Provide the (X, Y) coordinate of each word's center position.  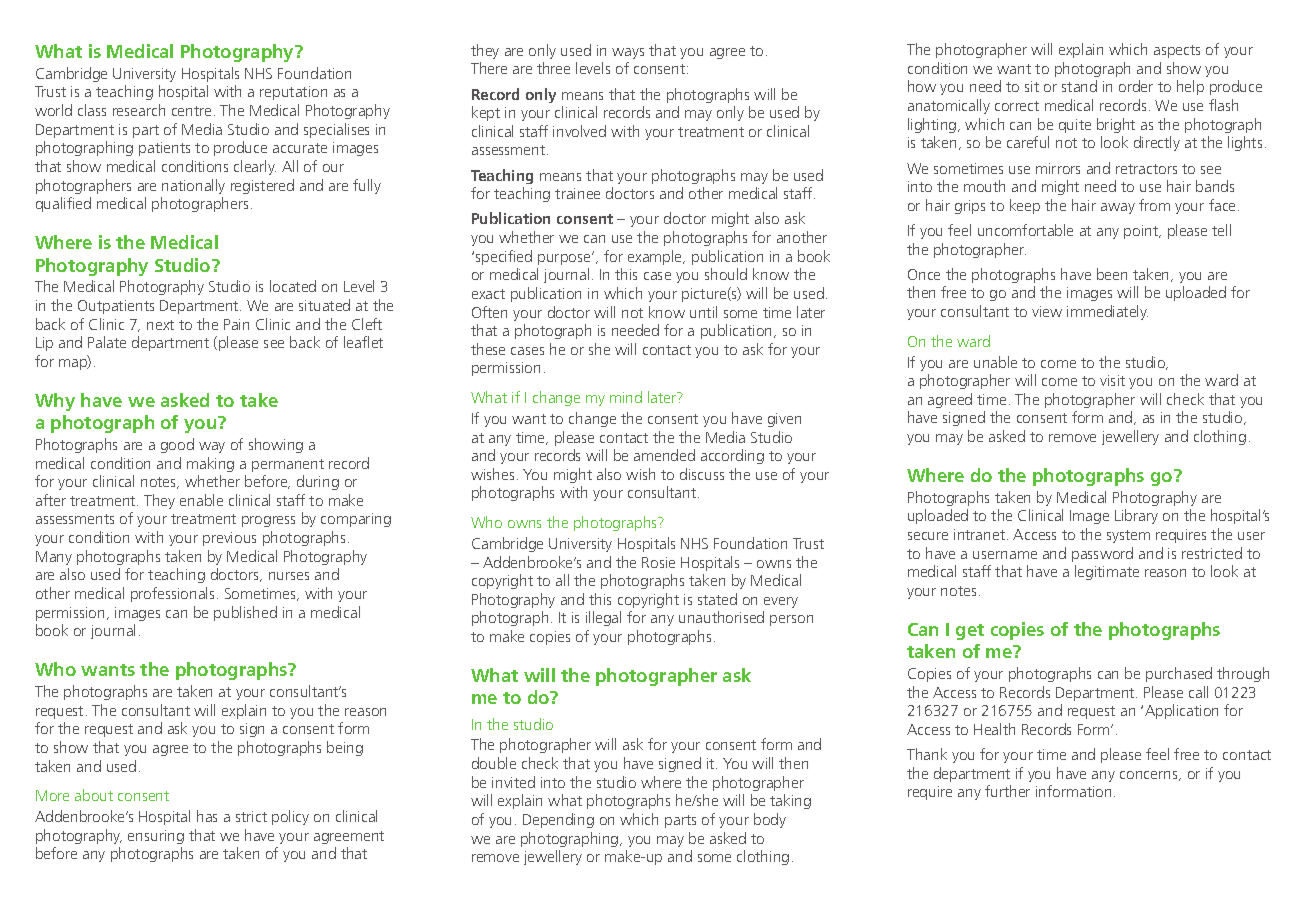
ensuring (156, 837)
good (177, 445)
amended (664, 455)
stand (1079, 86)
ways (628, 53)
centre (191, 111)
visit (1112, 380)
